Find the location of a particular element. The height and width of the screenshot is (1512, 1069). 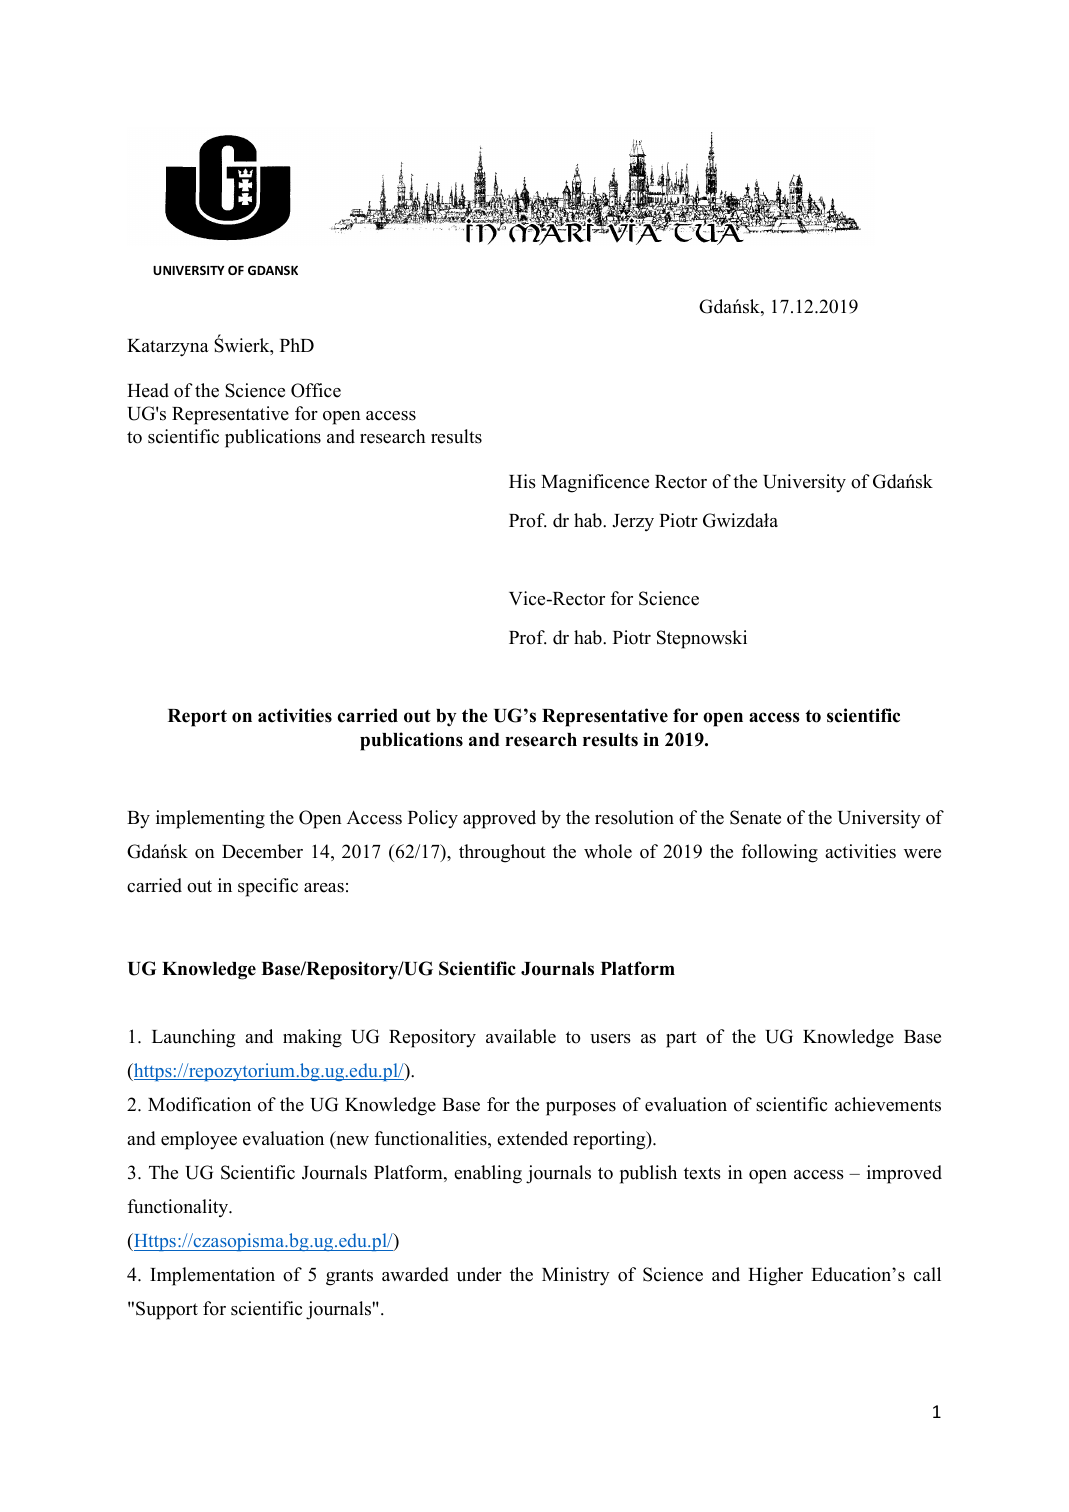

Magnificence is located at coordinates (595, 483).
